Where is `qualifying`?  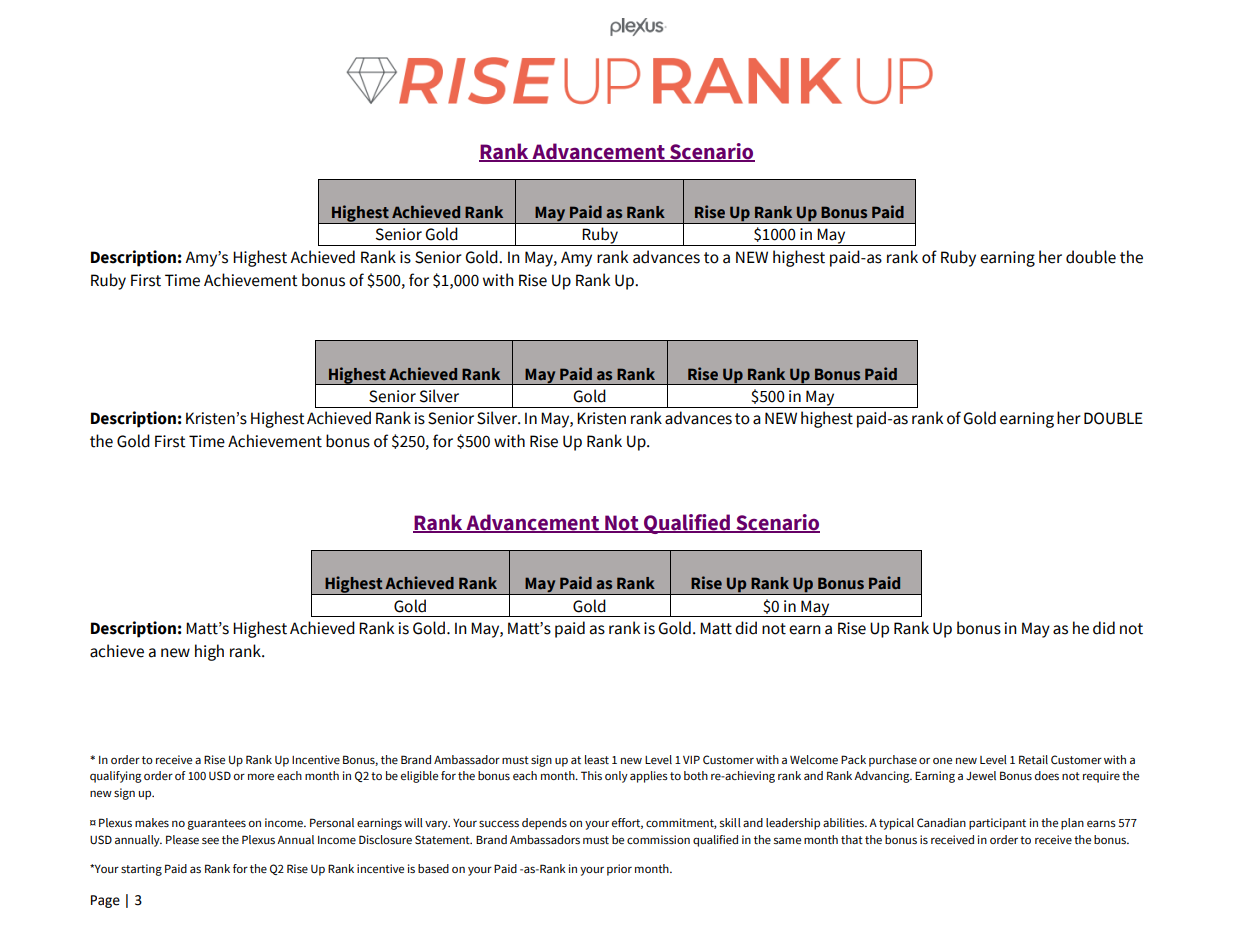 qualifying is located at coordinates (116, 777).
